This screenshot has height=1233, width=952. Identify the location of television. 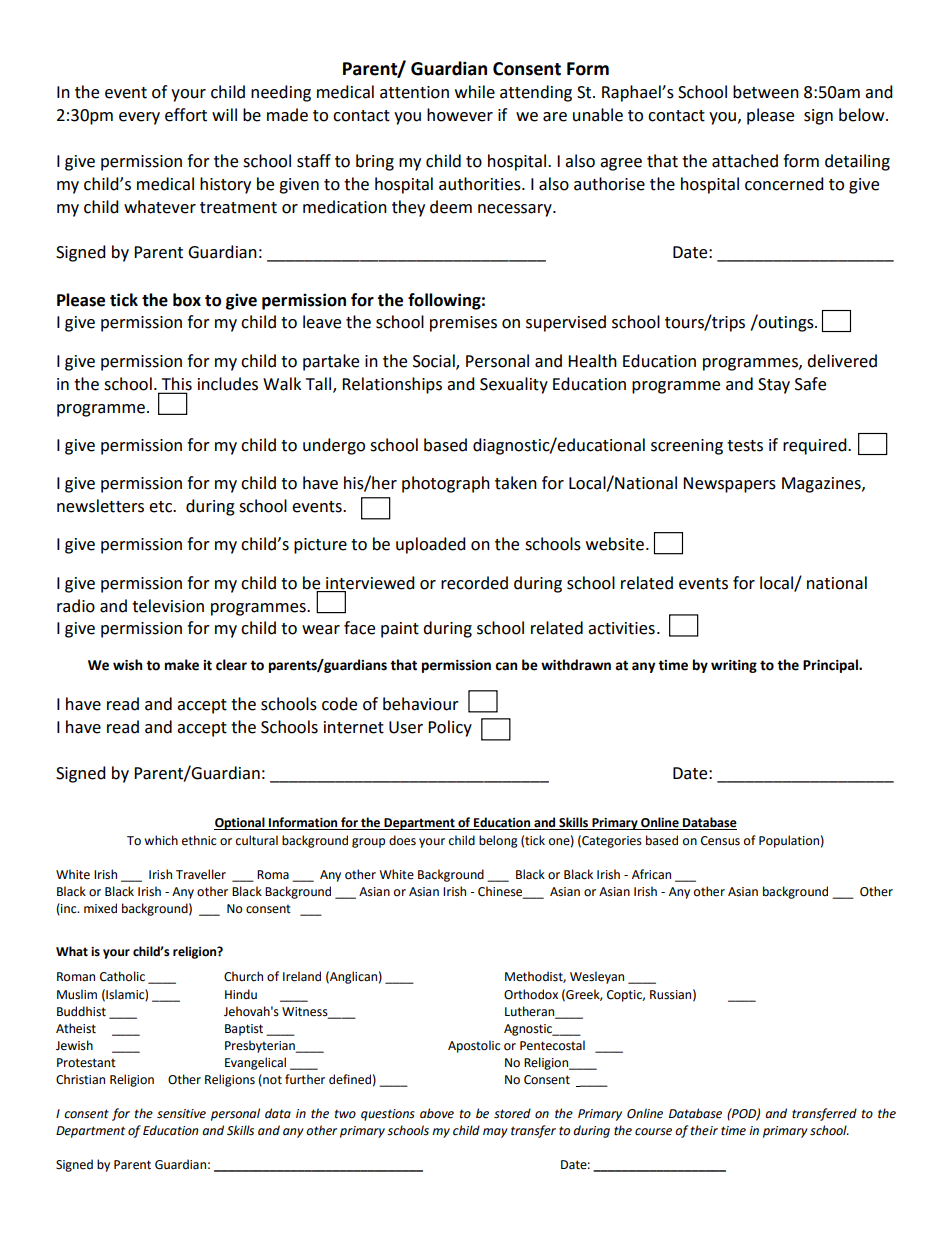
(168, 606).
